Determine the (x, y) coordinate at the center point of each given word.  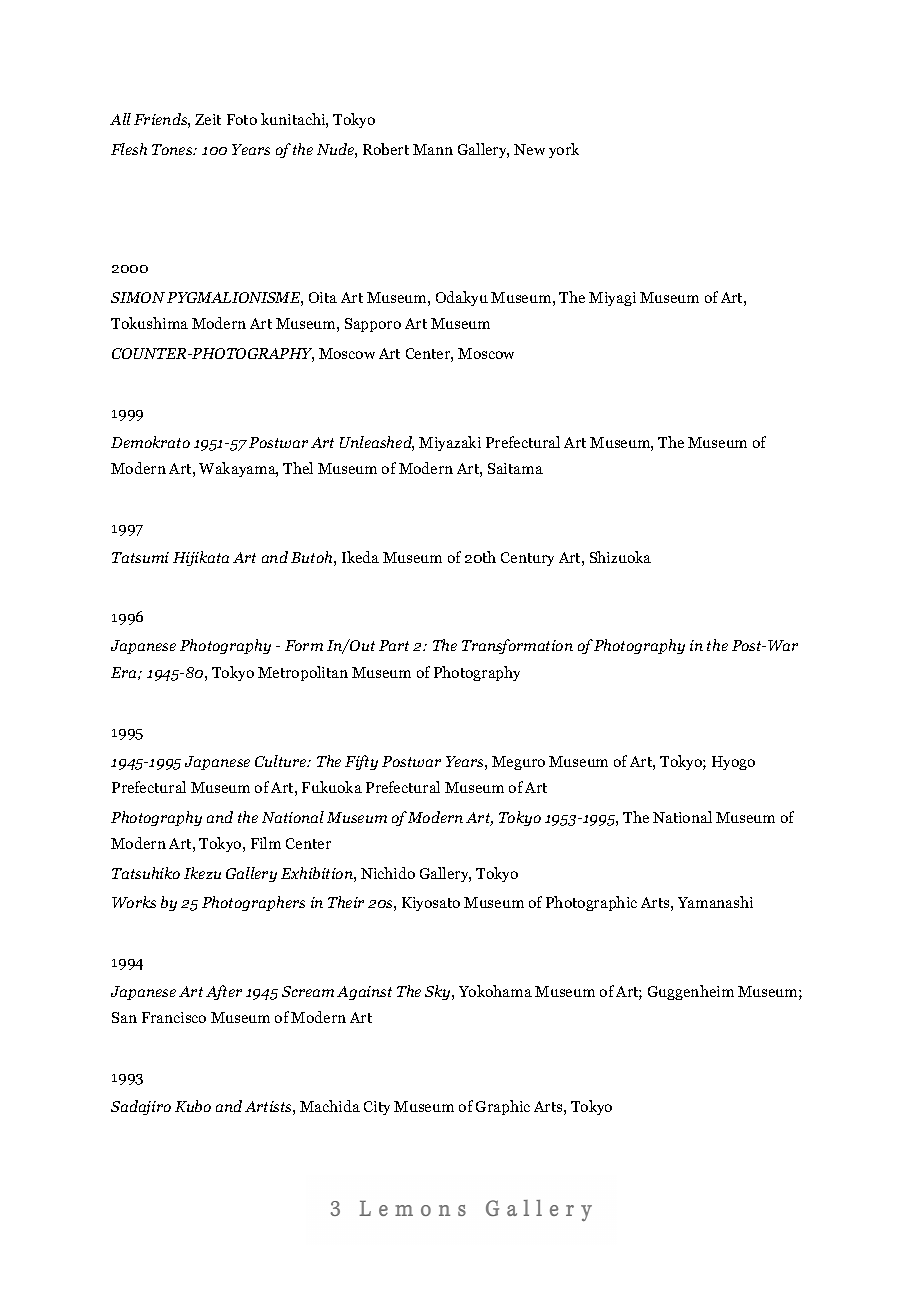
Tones (173, 149)
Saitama (515, 468)
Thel (298, 468)
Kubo (193, 1106)
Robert (386, 149)
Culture (282, 761)
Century (527, 559)
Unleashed (377, 443)
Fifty (361, 762)
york (564, 150)
